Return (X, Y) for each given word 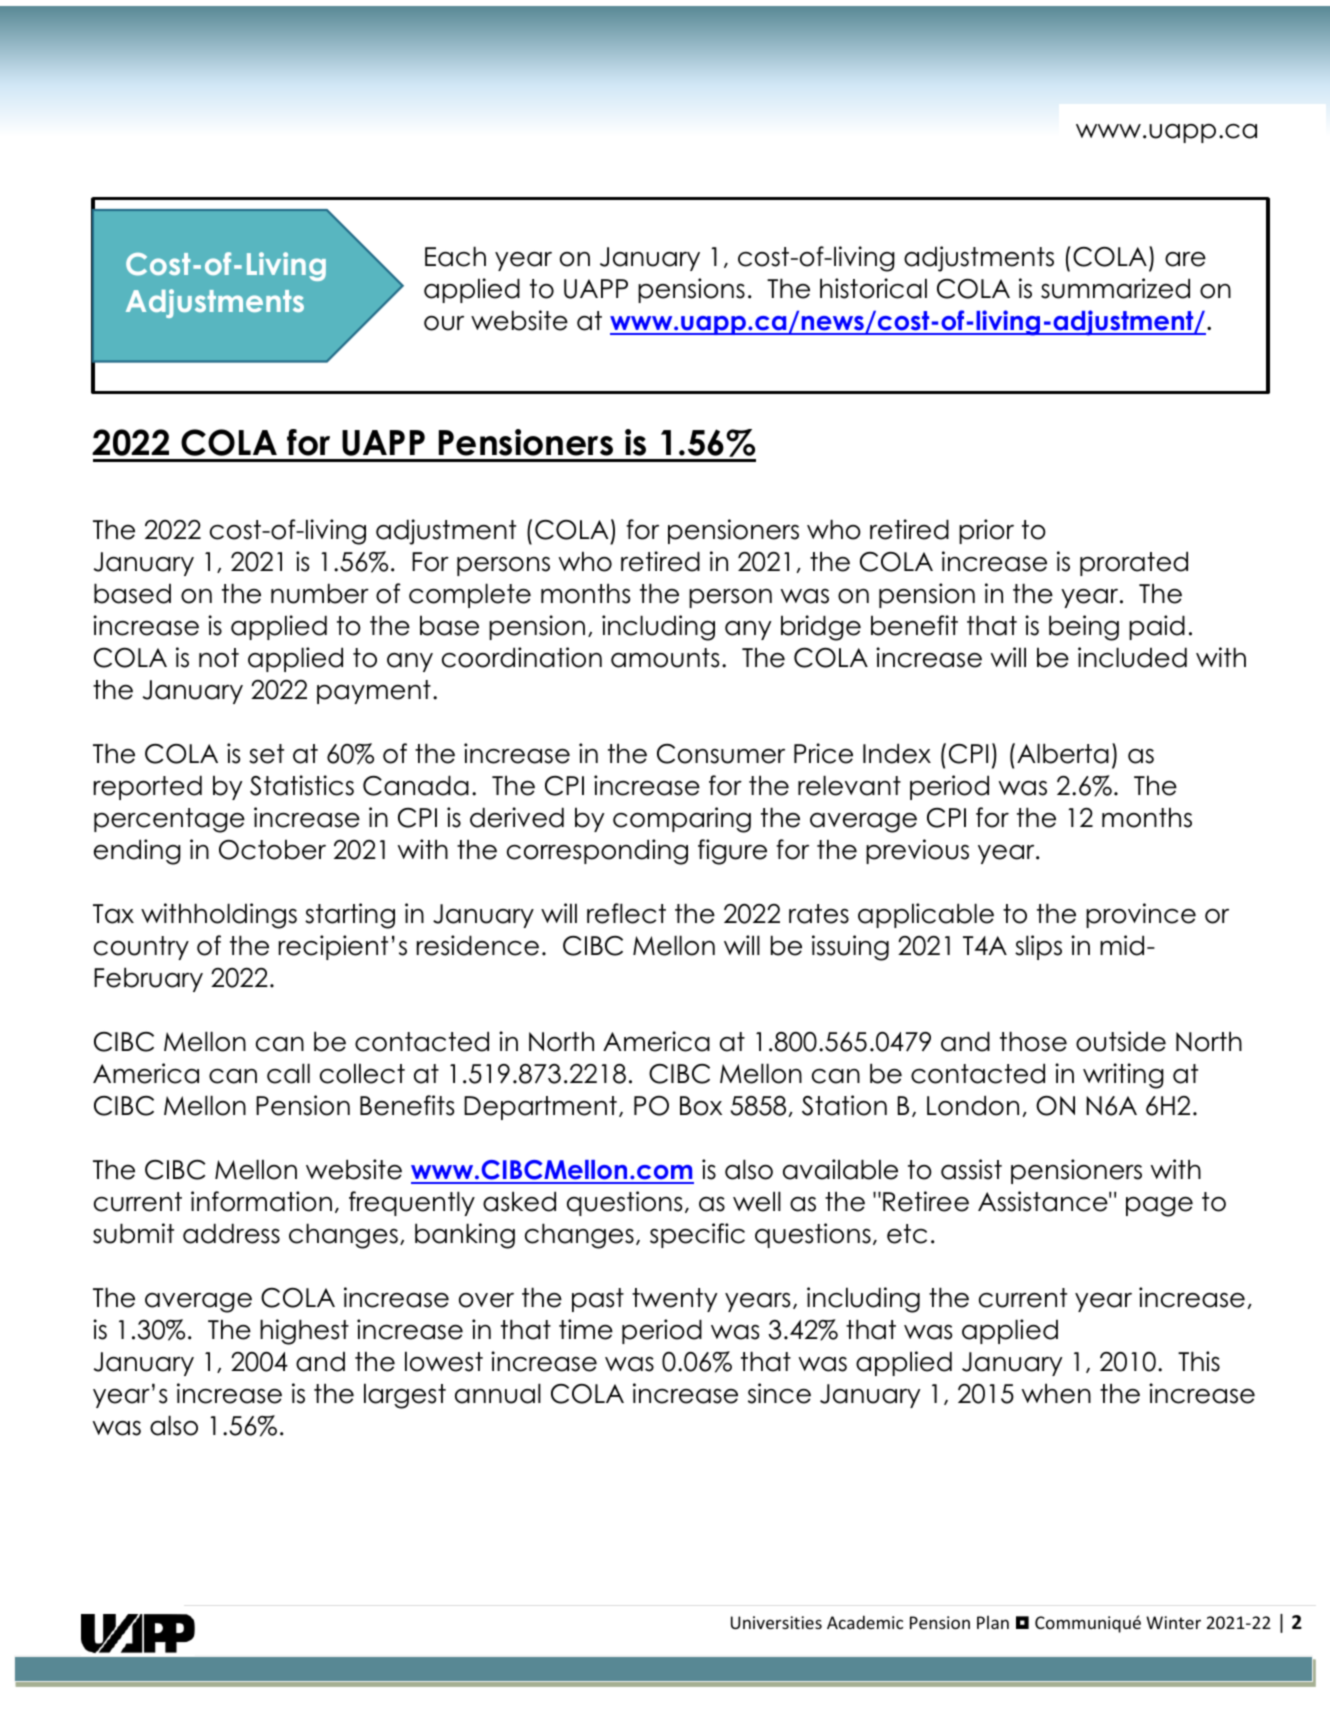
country (141, 948)
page (1159, 1206)
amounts (665, 658)
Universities (776, 1622)
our (444, 323)
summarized (1115, 288)
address (231, 1233)
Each (455, 256)
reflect (626, 913)
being (1084, 628)
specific (697, 1235)
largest (405, 1396)
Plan (993, 1622)
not (219, 658)
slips (1038, 947)
